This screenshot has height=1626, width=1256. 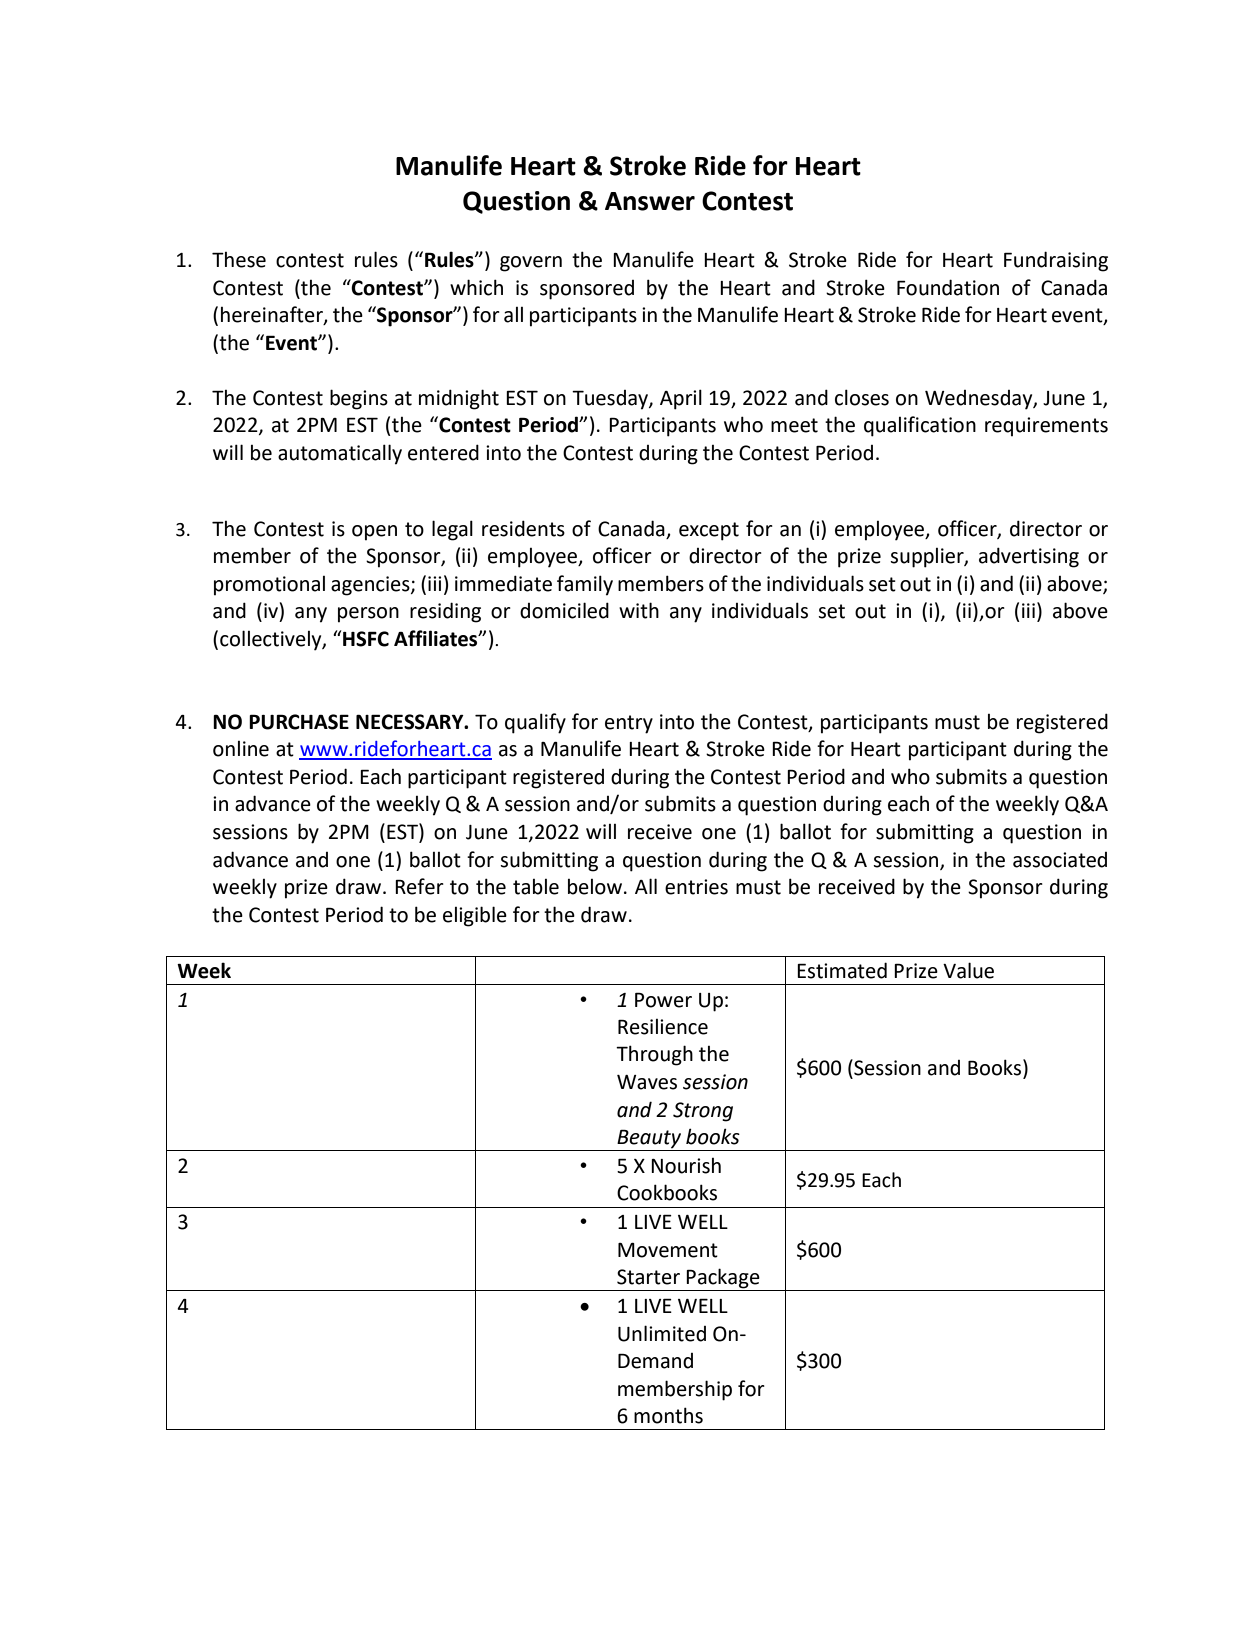 What do you see at coordinates (1029, 557) in the screenshot?
I see `advertising` at bounding box center [1029, 557].
